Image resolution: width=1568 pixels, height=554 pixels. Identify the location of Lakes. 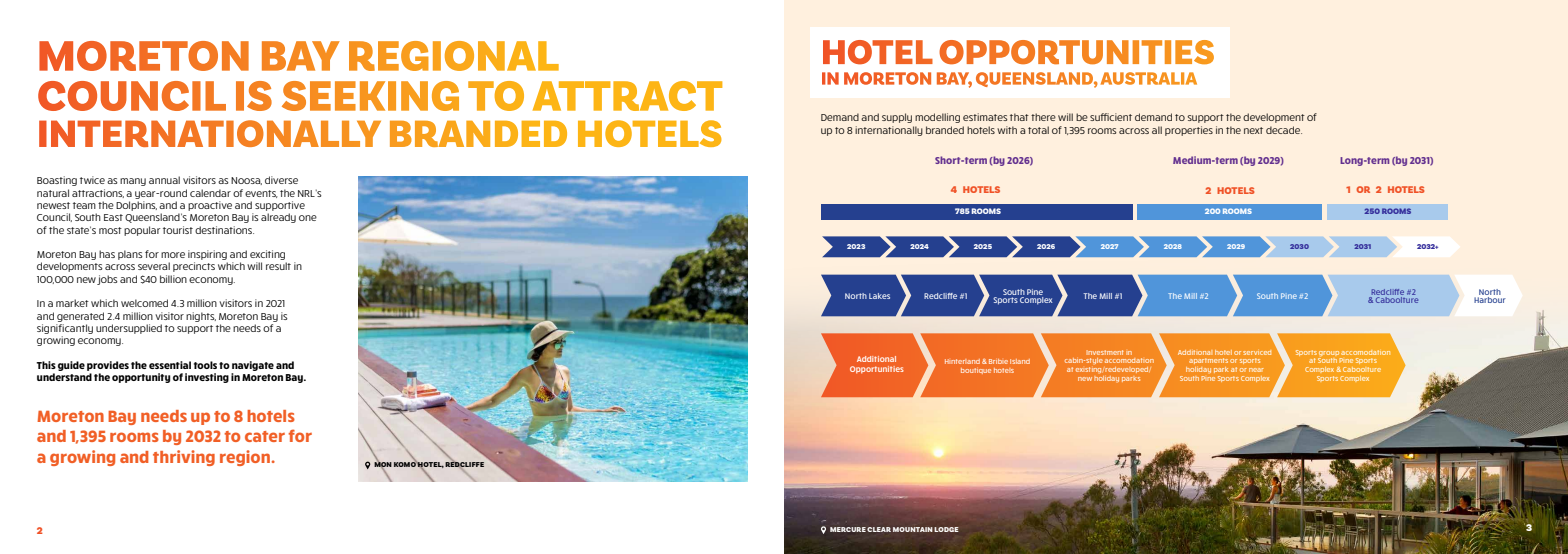
(879, 296).
